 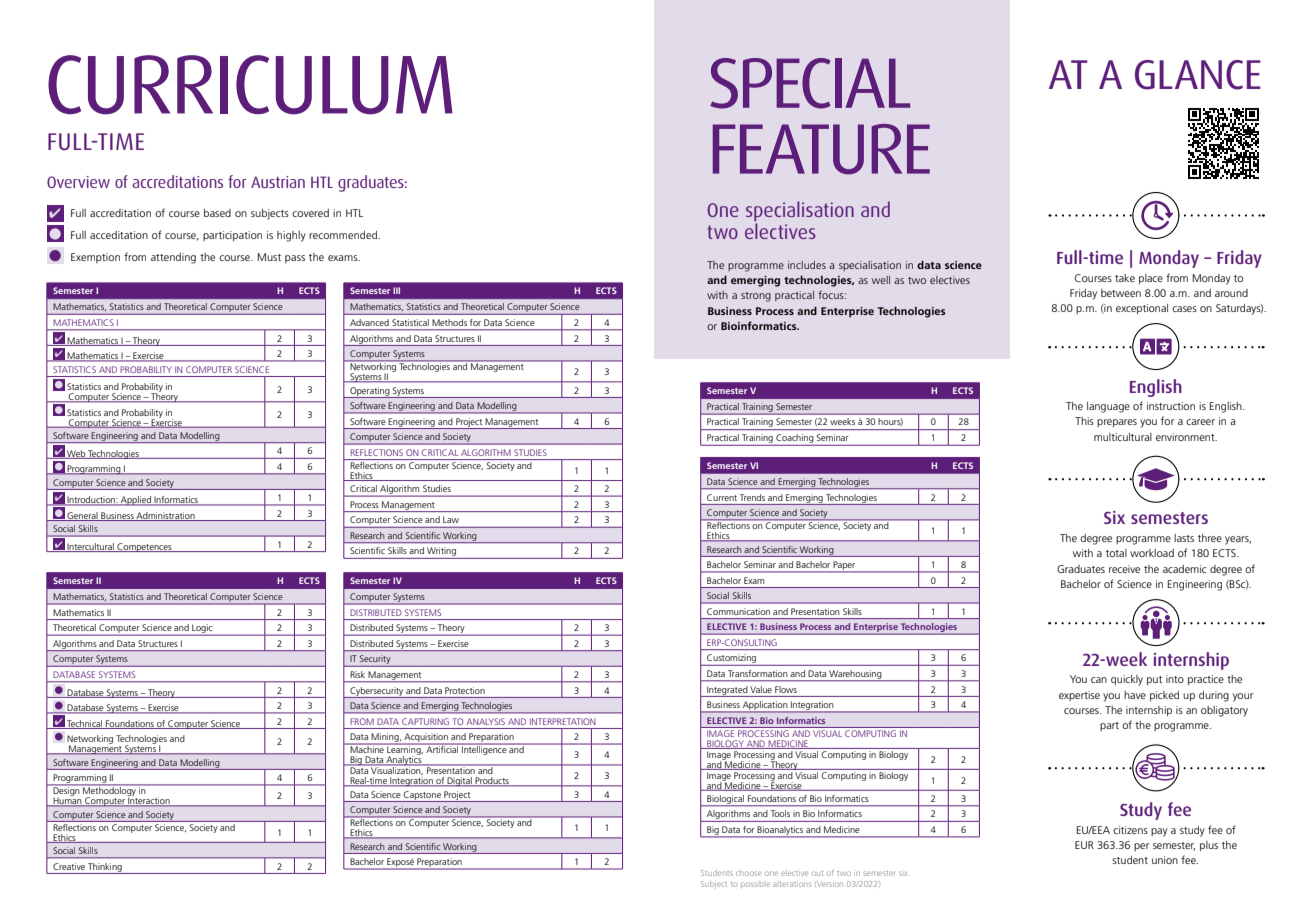 What do you see at coordinates (136, 501) in the screenshot?
I see `Applied` at bounding box center [136, 501].
